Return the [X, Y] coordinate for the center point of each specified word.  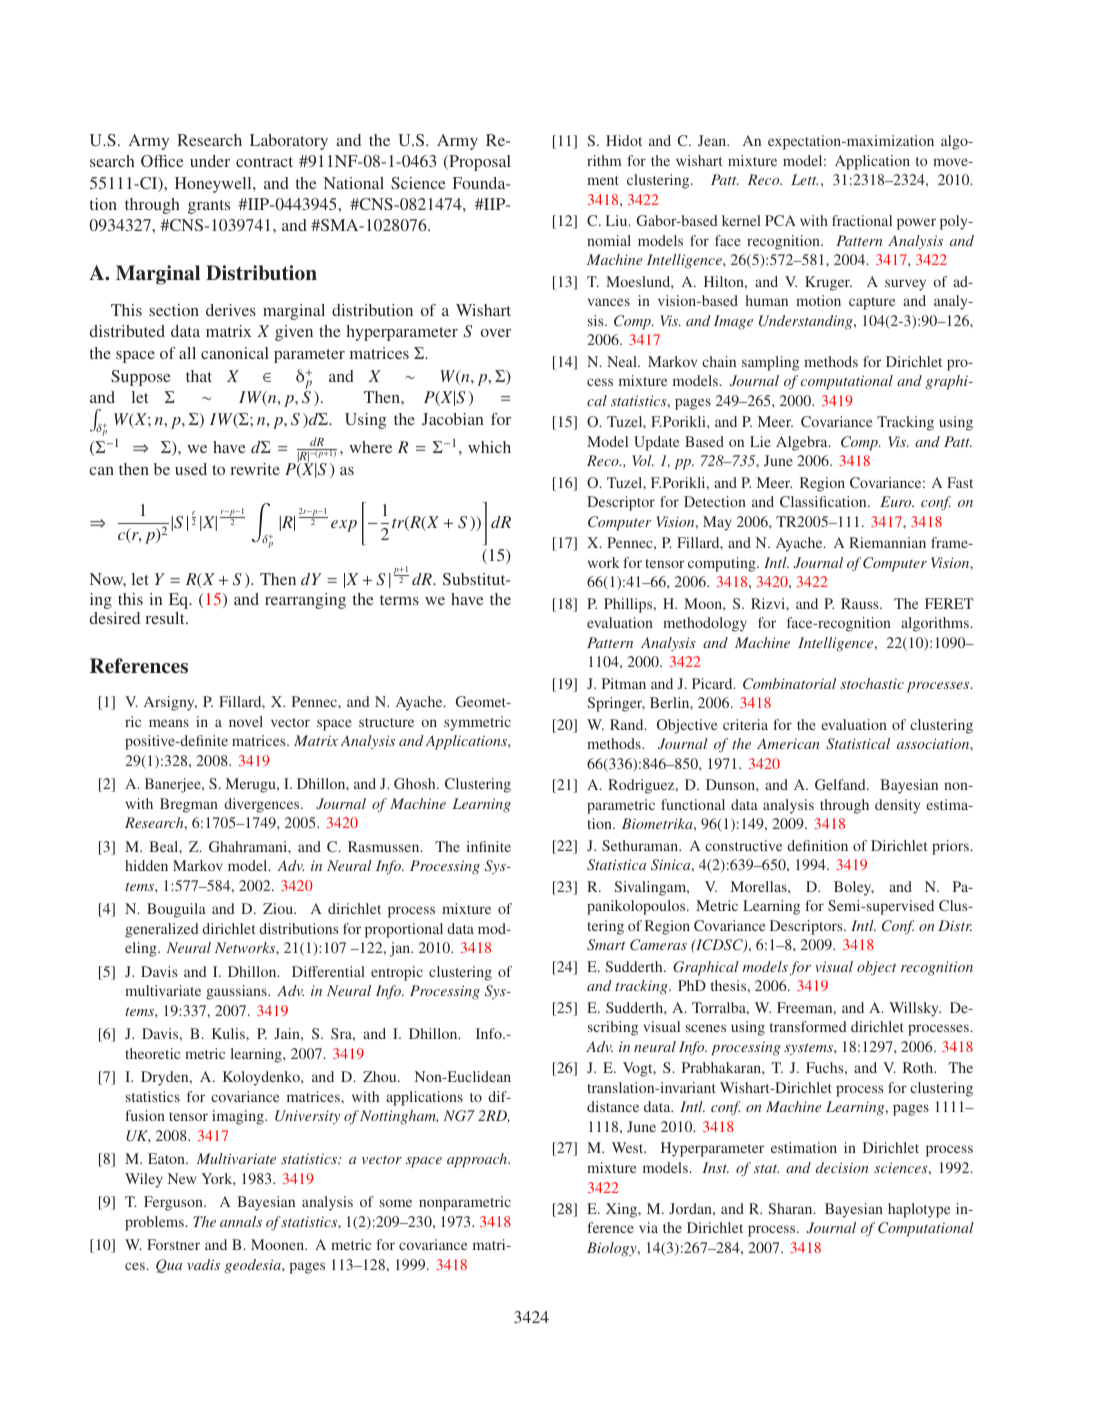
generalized [162, 930]
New [182, 1178]
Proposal [479, 163]
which [489, 447]
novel [246, 721]
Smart [606, 945]
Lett [804, 179]
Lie [760, 441]
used [191, 469]
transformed [808, 1026]
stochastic [872, 683]
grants [209, 207]
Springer [616, 704]
